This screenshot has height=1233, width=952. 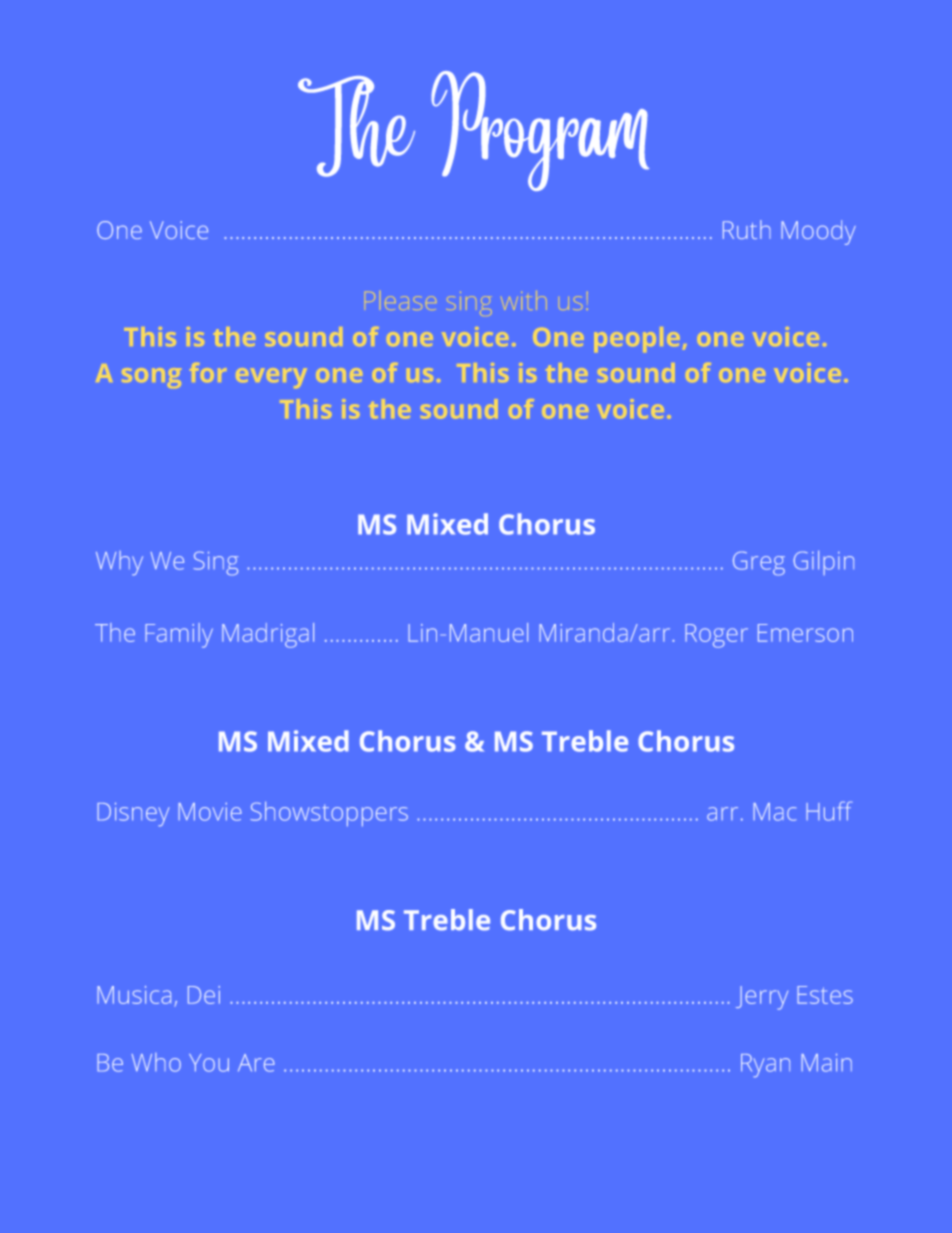 I want to click on Madrigal, so click(x=268, y=635).
